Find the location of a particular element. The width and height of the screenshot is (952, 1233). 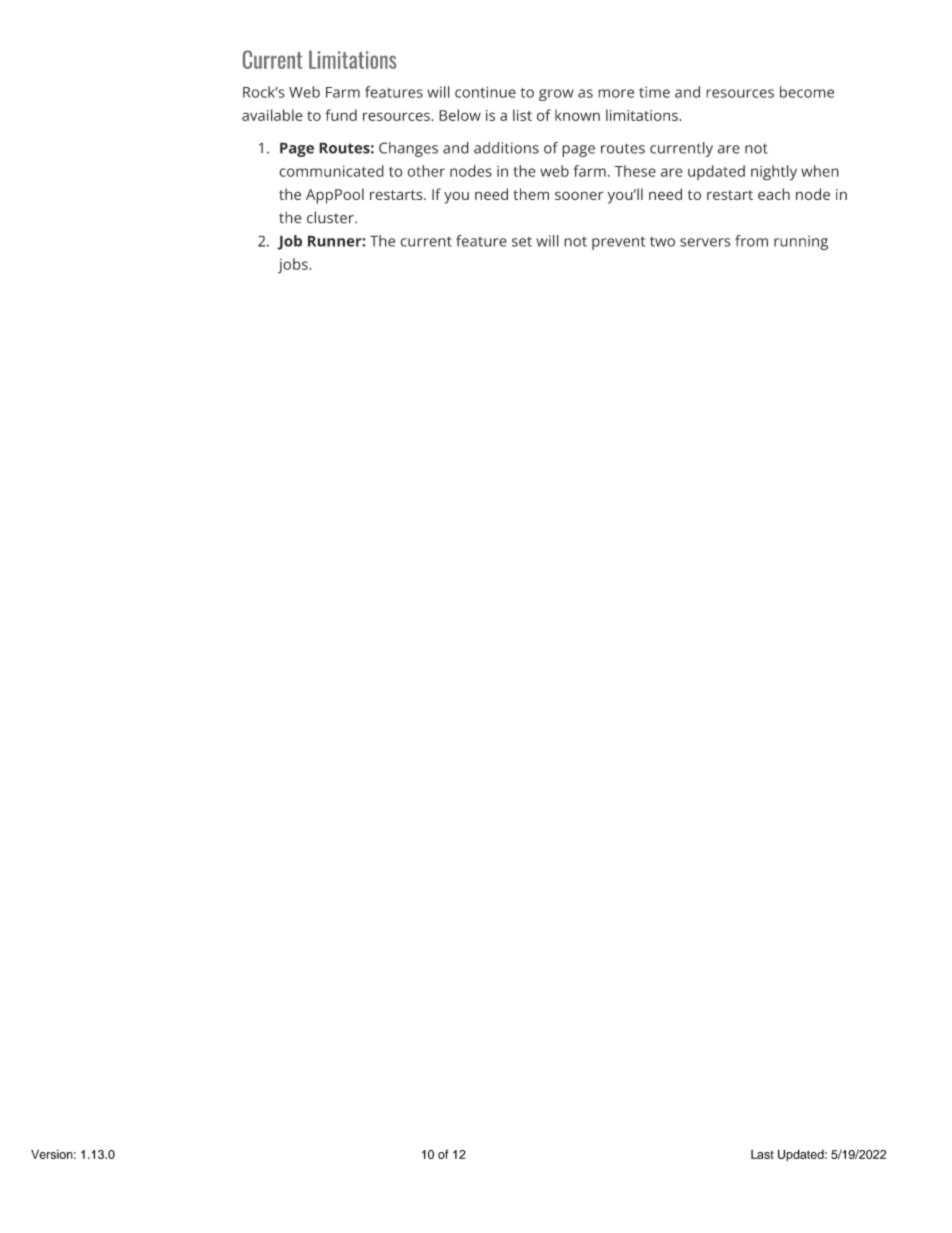

Last is located at coordinates (762, 1154).
